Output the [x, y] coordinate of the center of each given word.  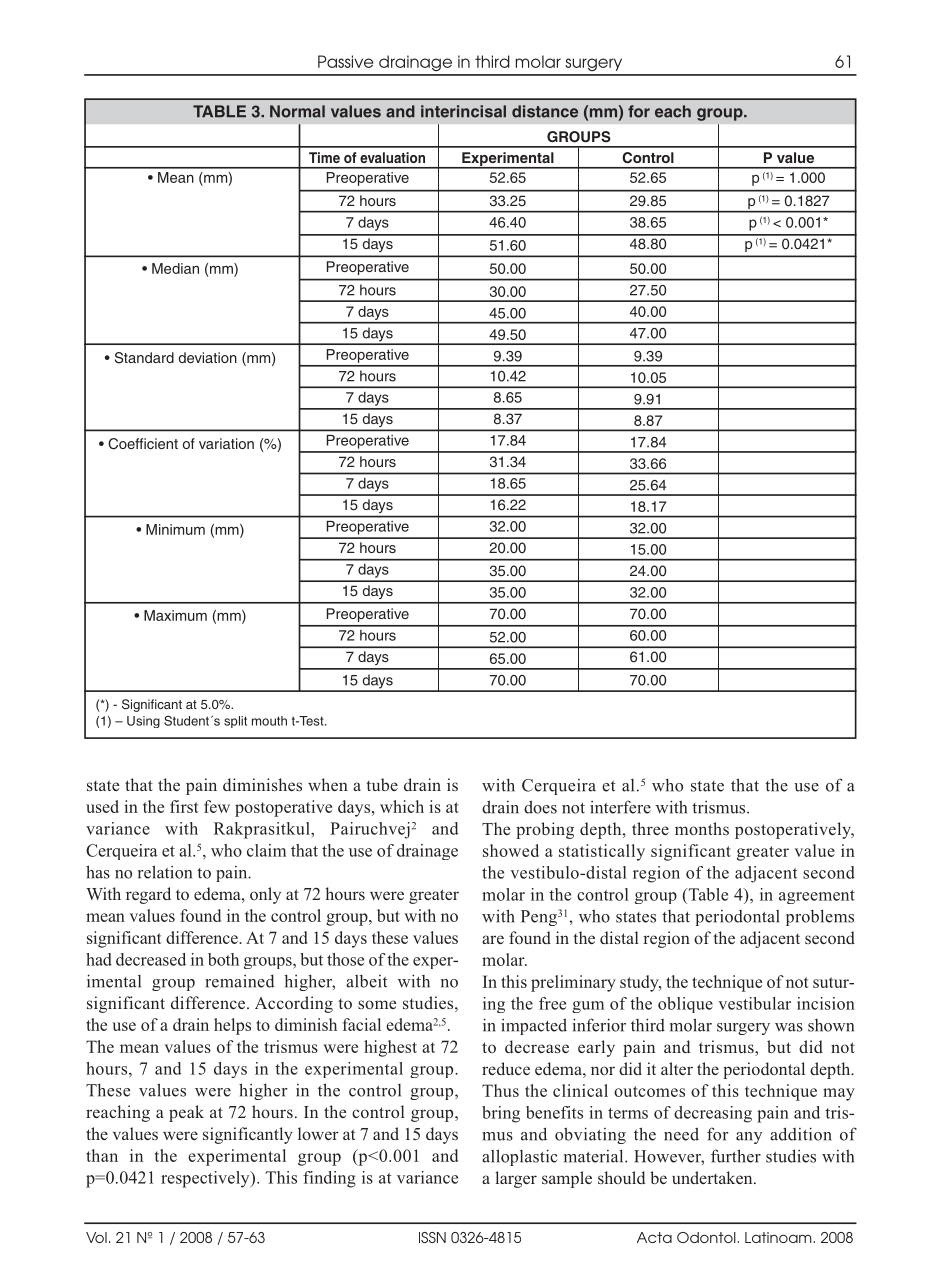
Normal [297, 111]
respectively [206, 1179]
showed [511, 850]
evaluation [392, 157]
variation [226, 443]
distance [545, 111]
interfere [620, 807]
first [184, 806]
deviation [208, 357]
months [702, 828]
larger [516, 1179]
